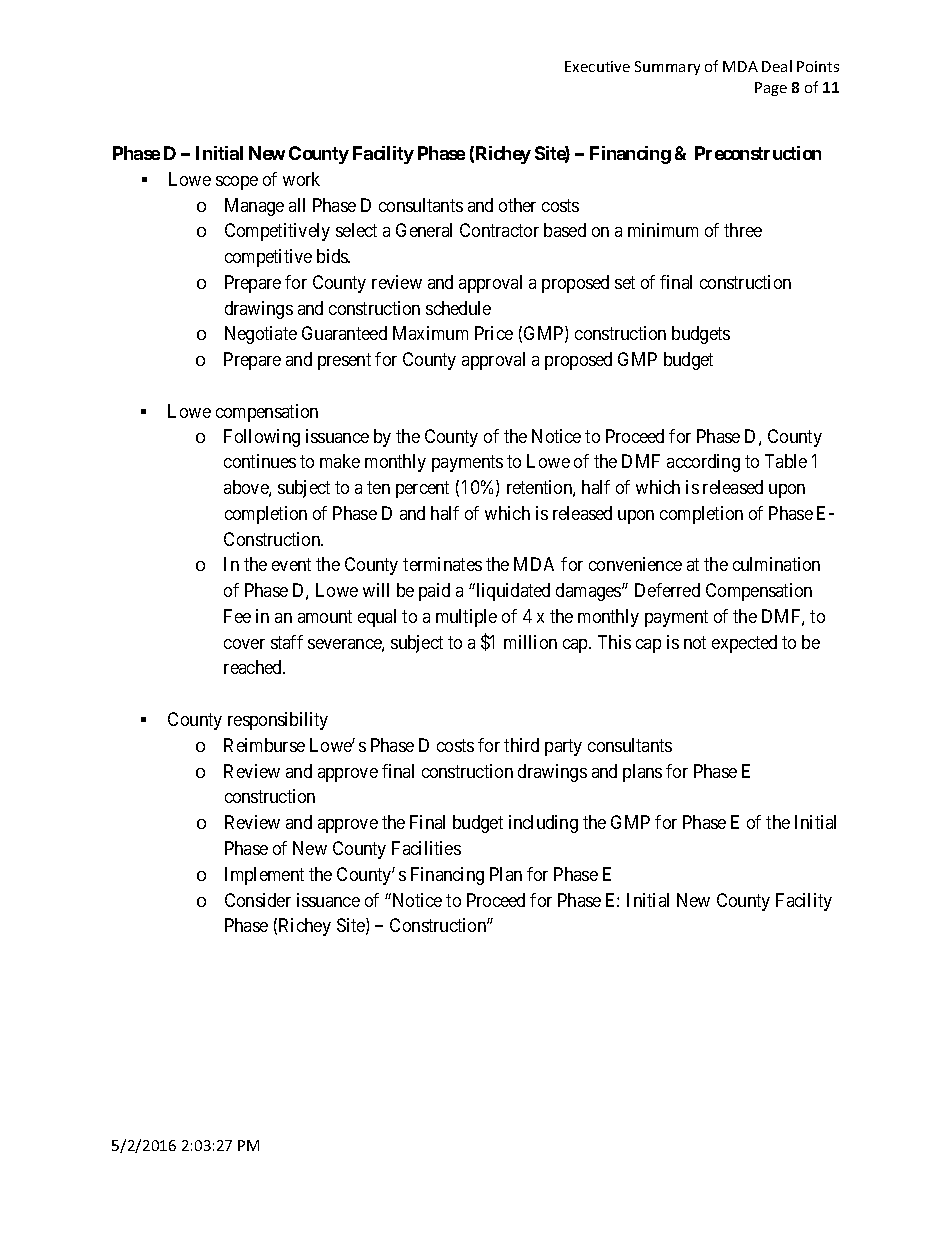 This screenshot has width=952, height=1233. Describe the element at coordinates (530, 642) in the screenshot. I see `million` at that location.
